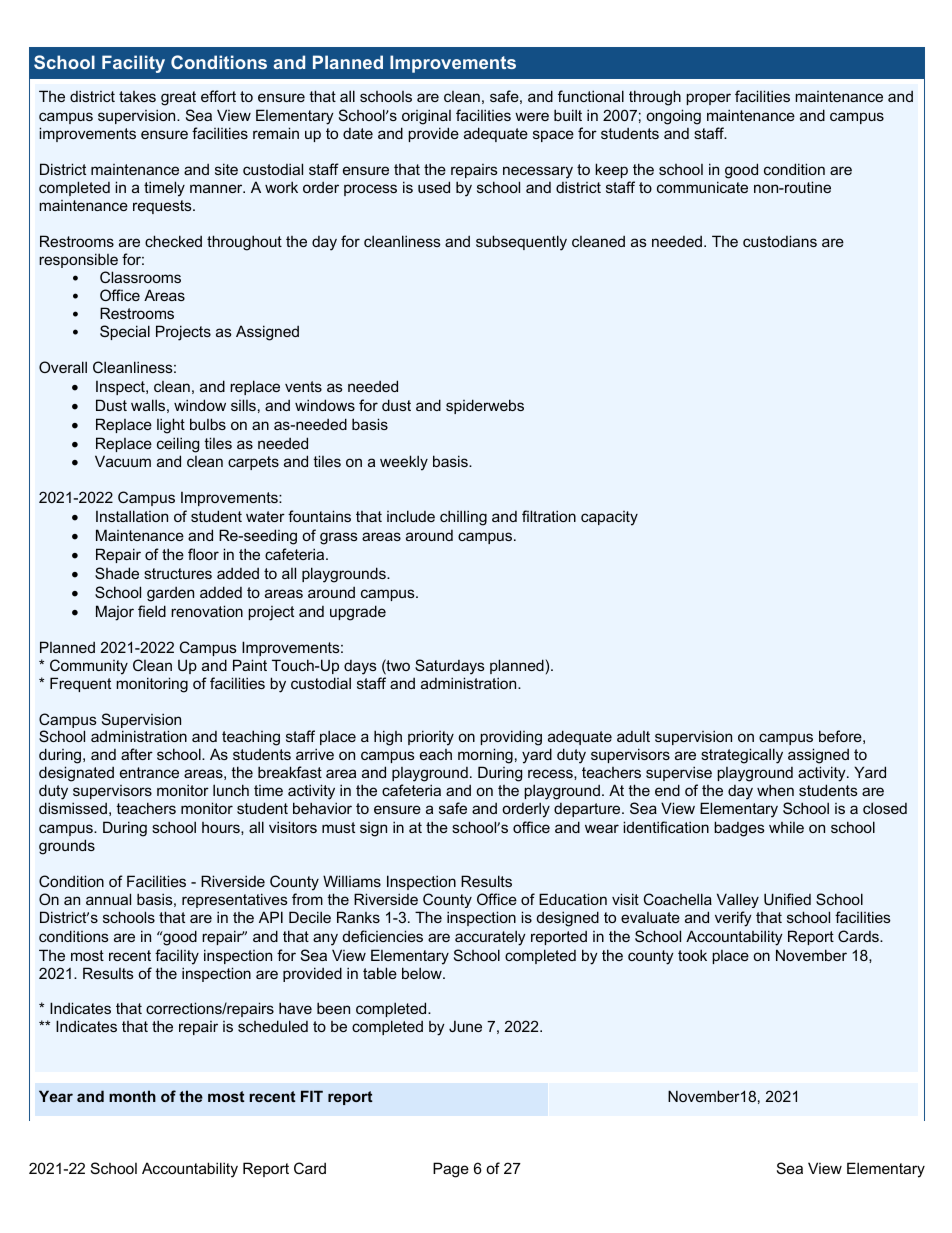 The image size is (952, 1233). What do you see at coordinates (426, 117) in the screenshot?
I see `original` at bounding box center [426, 117].
